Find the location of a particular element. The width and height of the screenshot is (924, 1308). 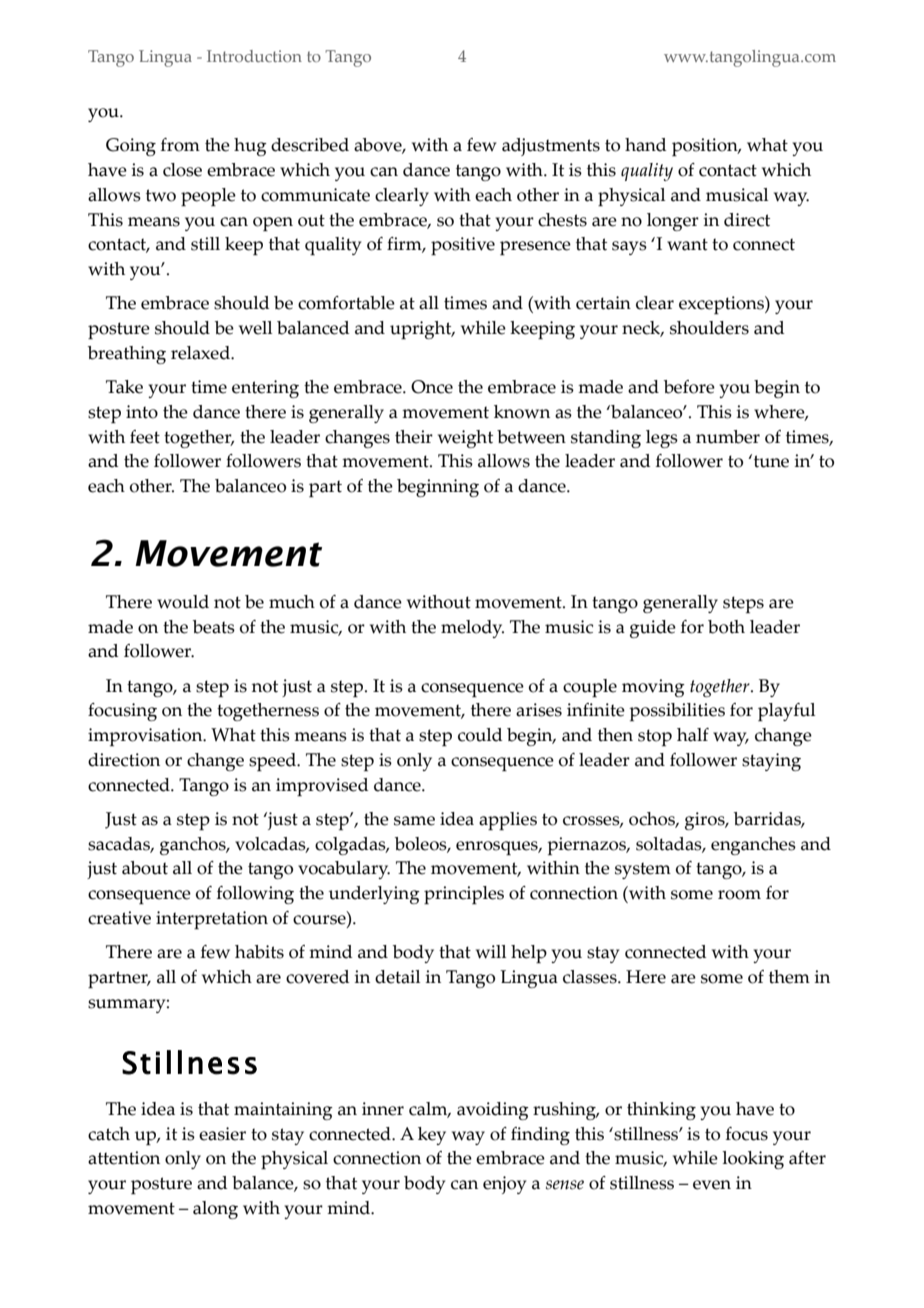

melody is located at coordinates (472, 629).
